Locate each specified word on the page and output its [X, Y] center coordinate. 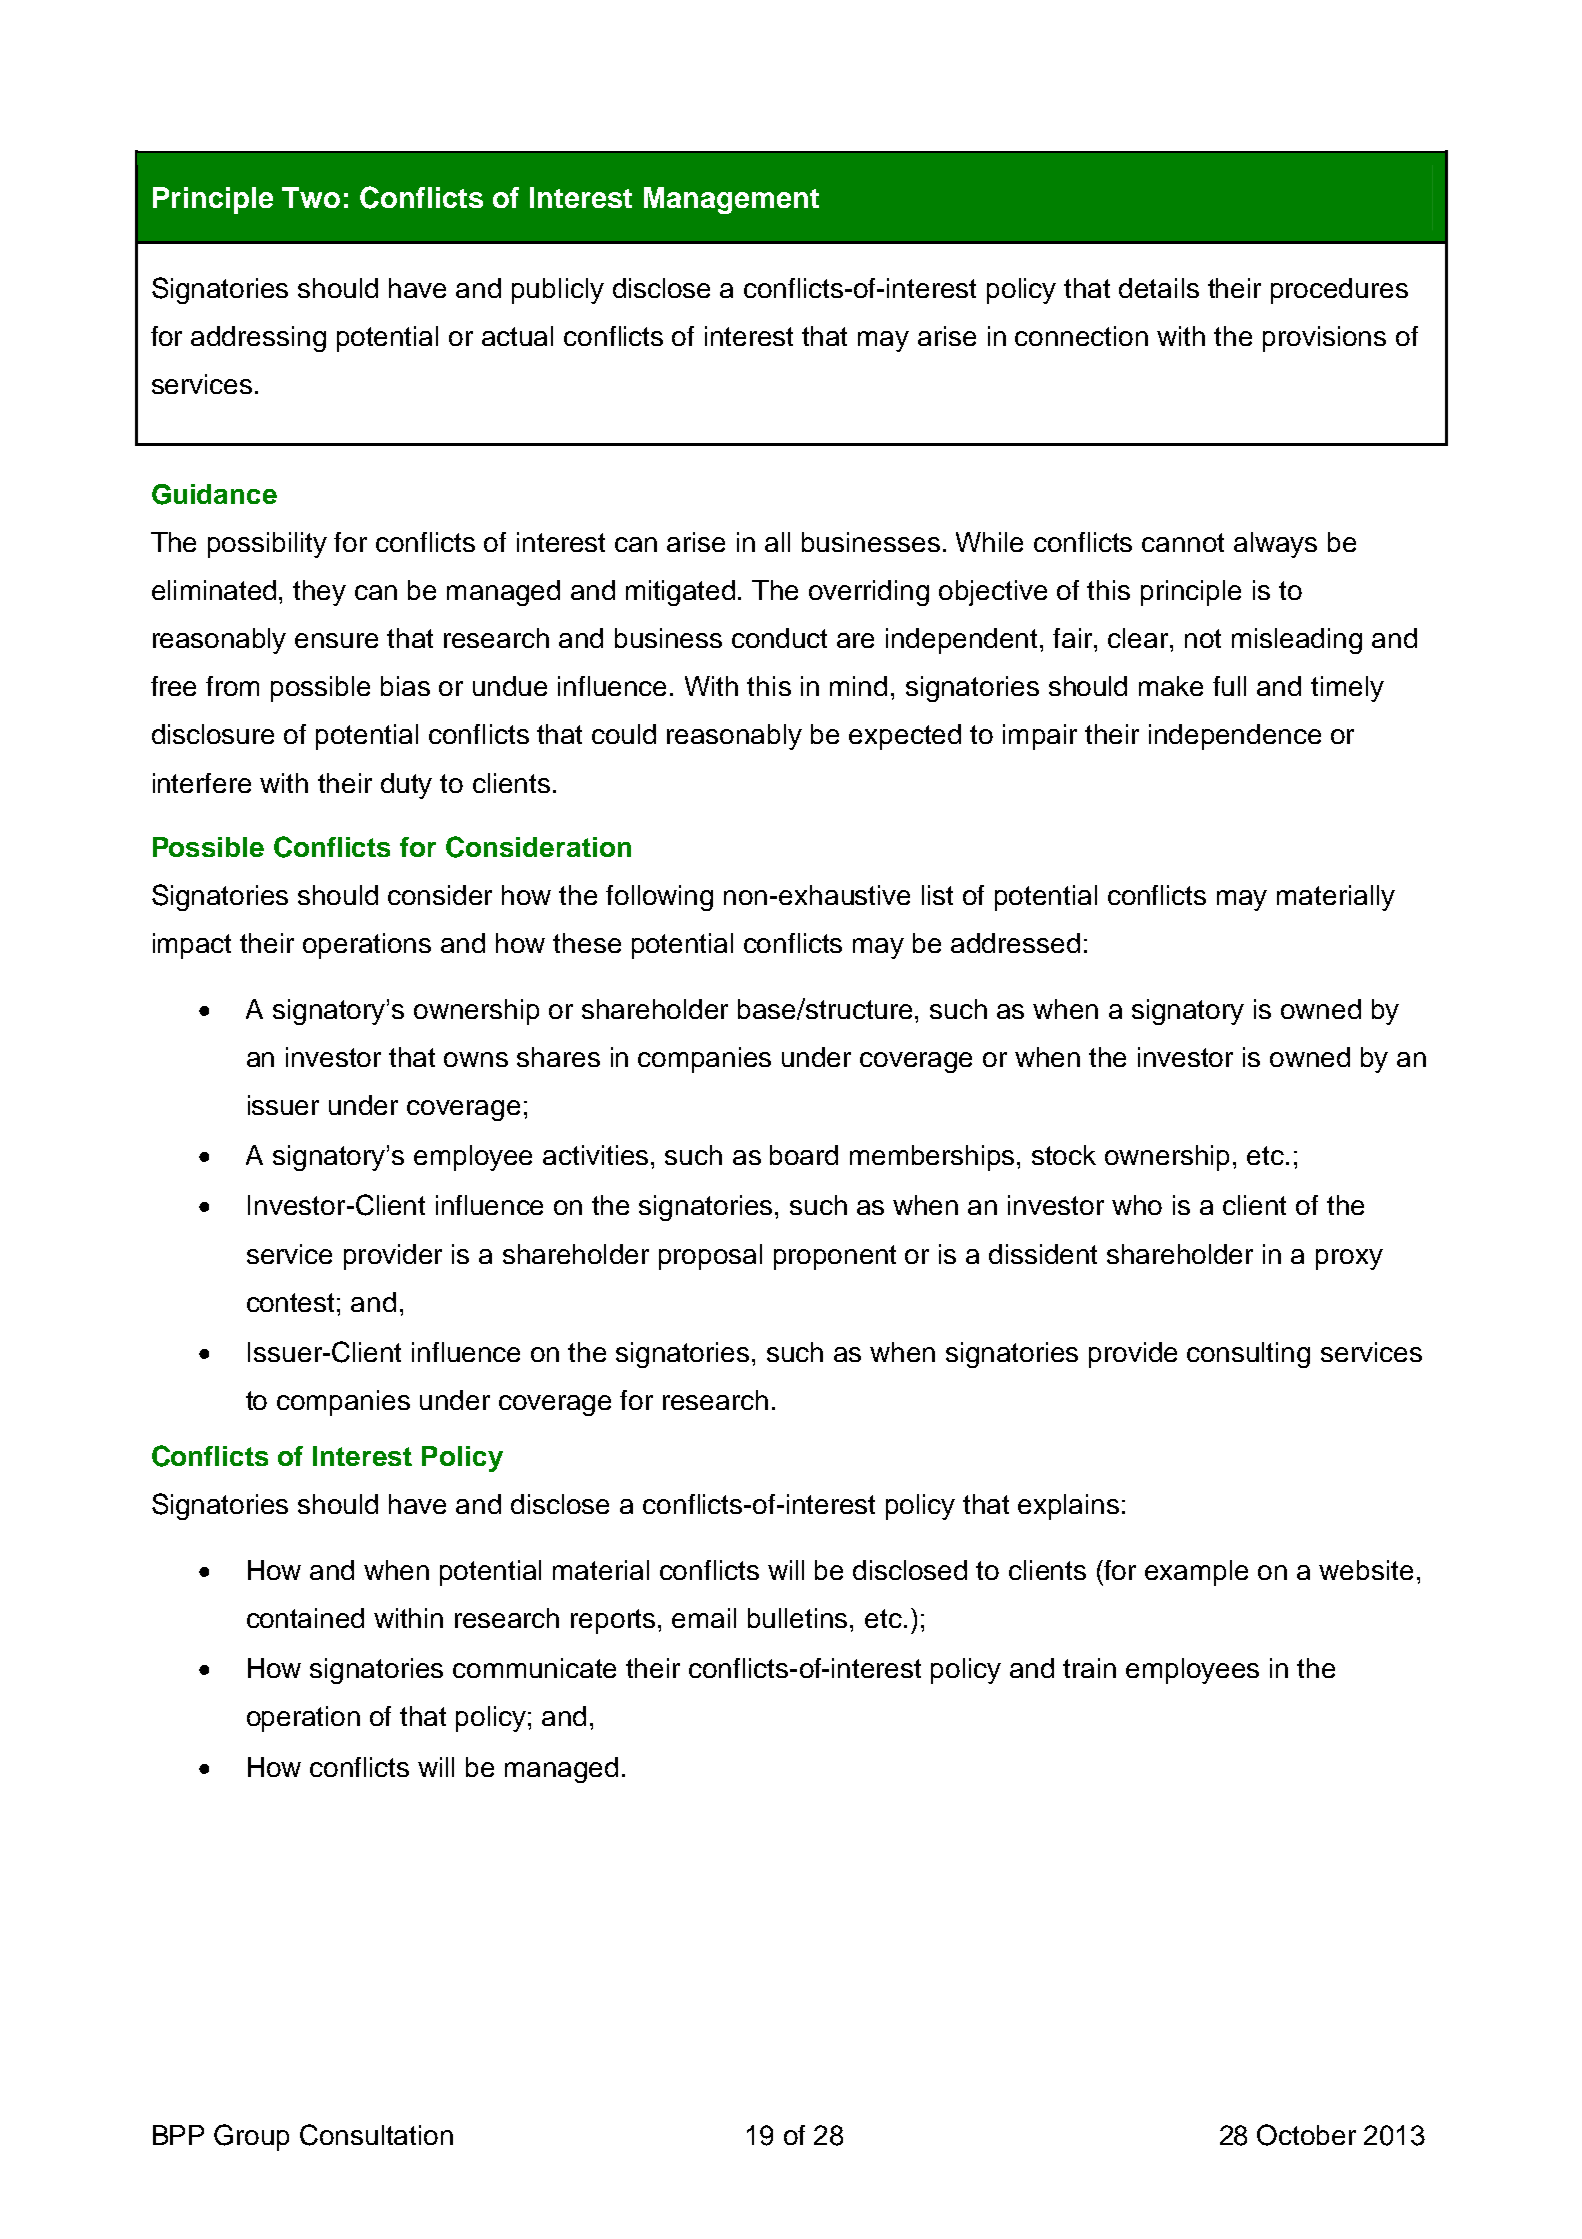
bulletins [799, 1618]
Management [731, 200]
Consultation [376, 2135]
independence [1235, 737]
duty [406, 786]
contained [305, 1618]
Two [311, 197]
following [659, 898]
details [1159, 288]
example [1196, 1573]
